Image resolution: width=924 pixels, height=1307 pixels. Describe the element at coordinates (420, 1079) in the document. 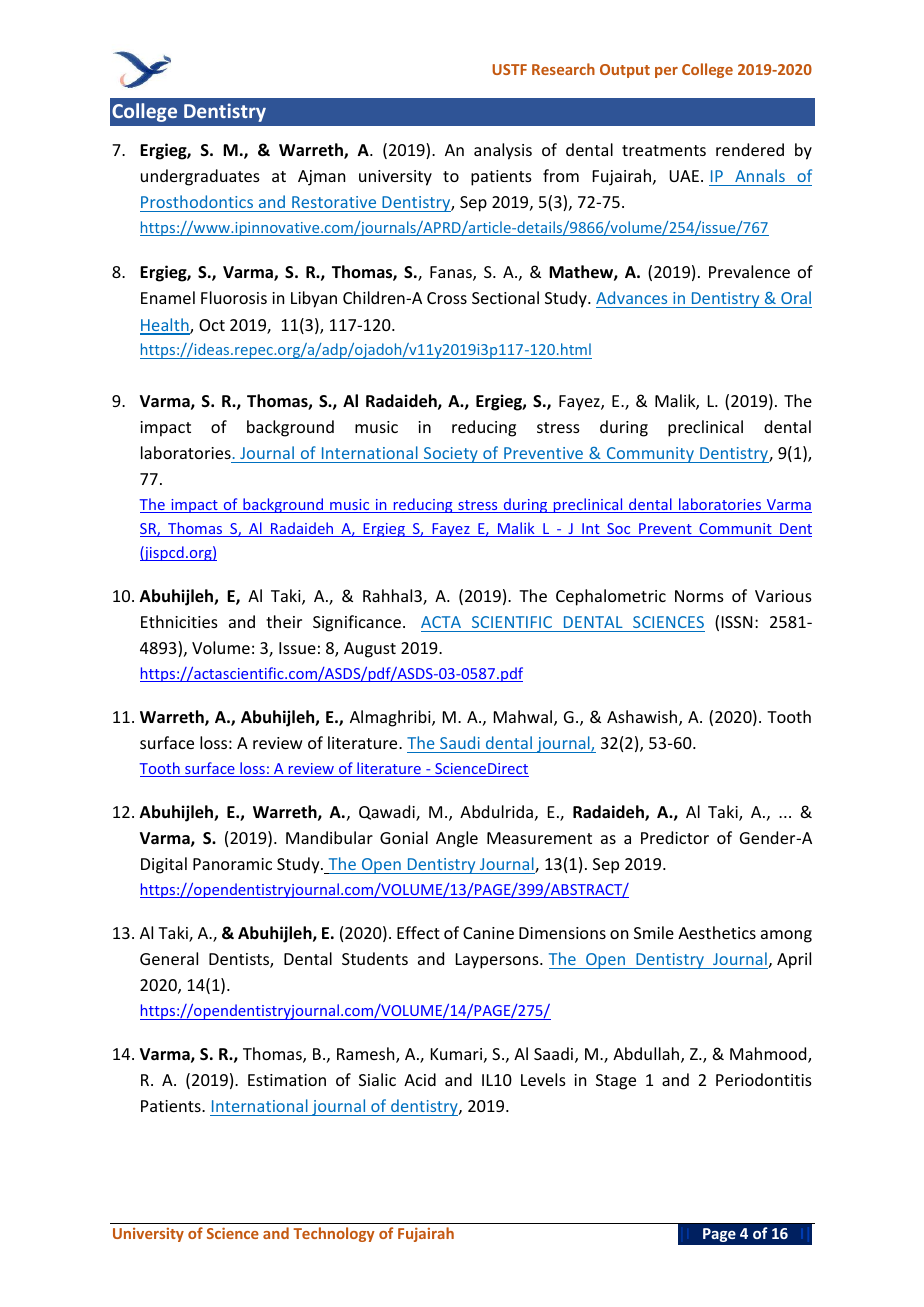

I see `Acid` at that location.
